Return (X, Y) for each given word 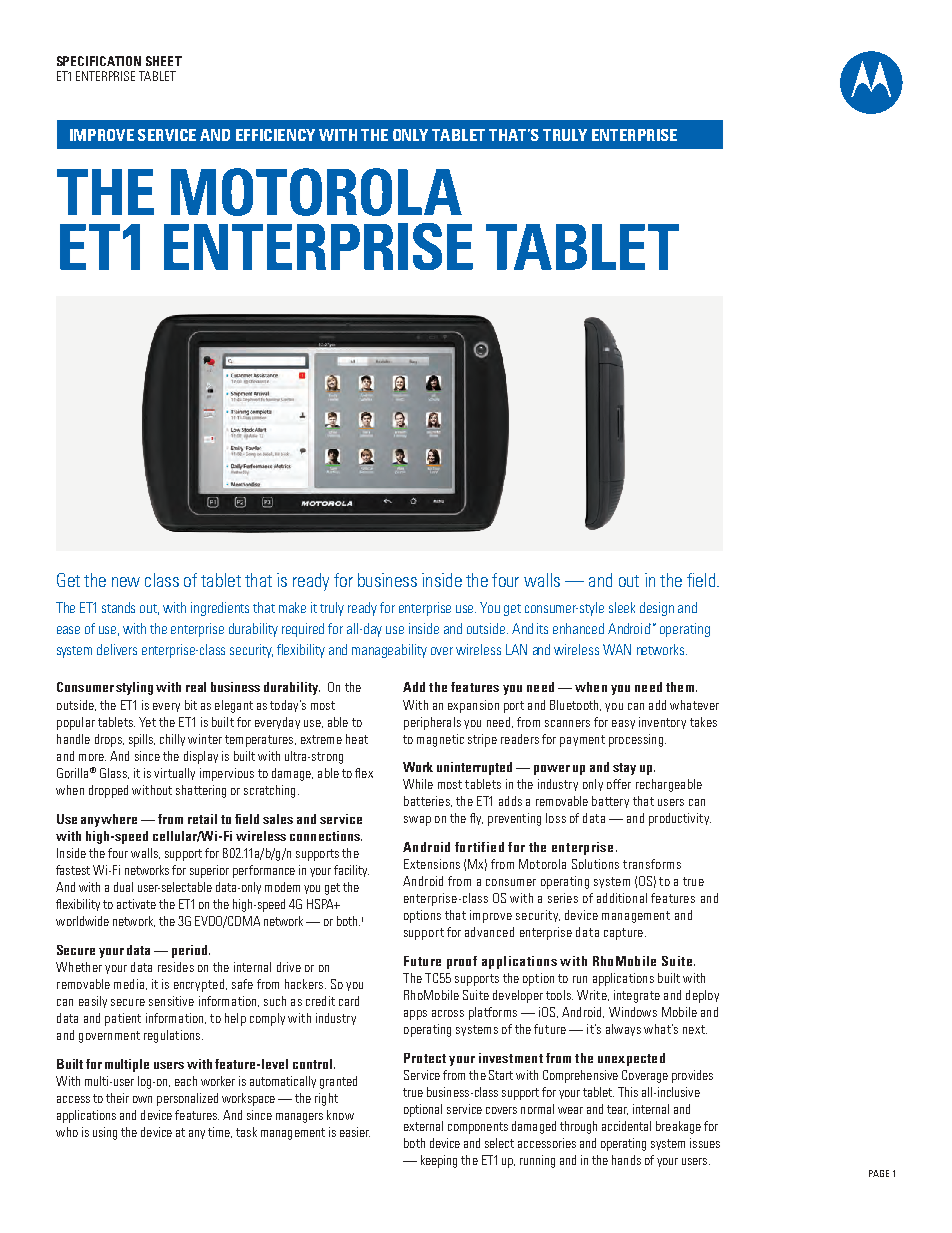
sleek (622, 607)
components (478, 1128)
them (680, 687)
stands (118, 607)
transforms (652, 864)
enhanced (578, 628)
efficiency (275, 135)
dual (123, 887)
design (657, 609)
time (220, 1132)
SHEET (164, 61)
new (126, 582)
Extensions (432, 864)
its (542, 628)
